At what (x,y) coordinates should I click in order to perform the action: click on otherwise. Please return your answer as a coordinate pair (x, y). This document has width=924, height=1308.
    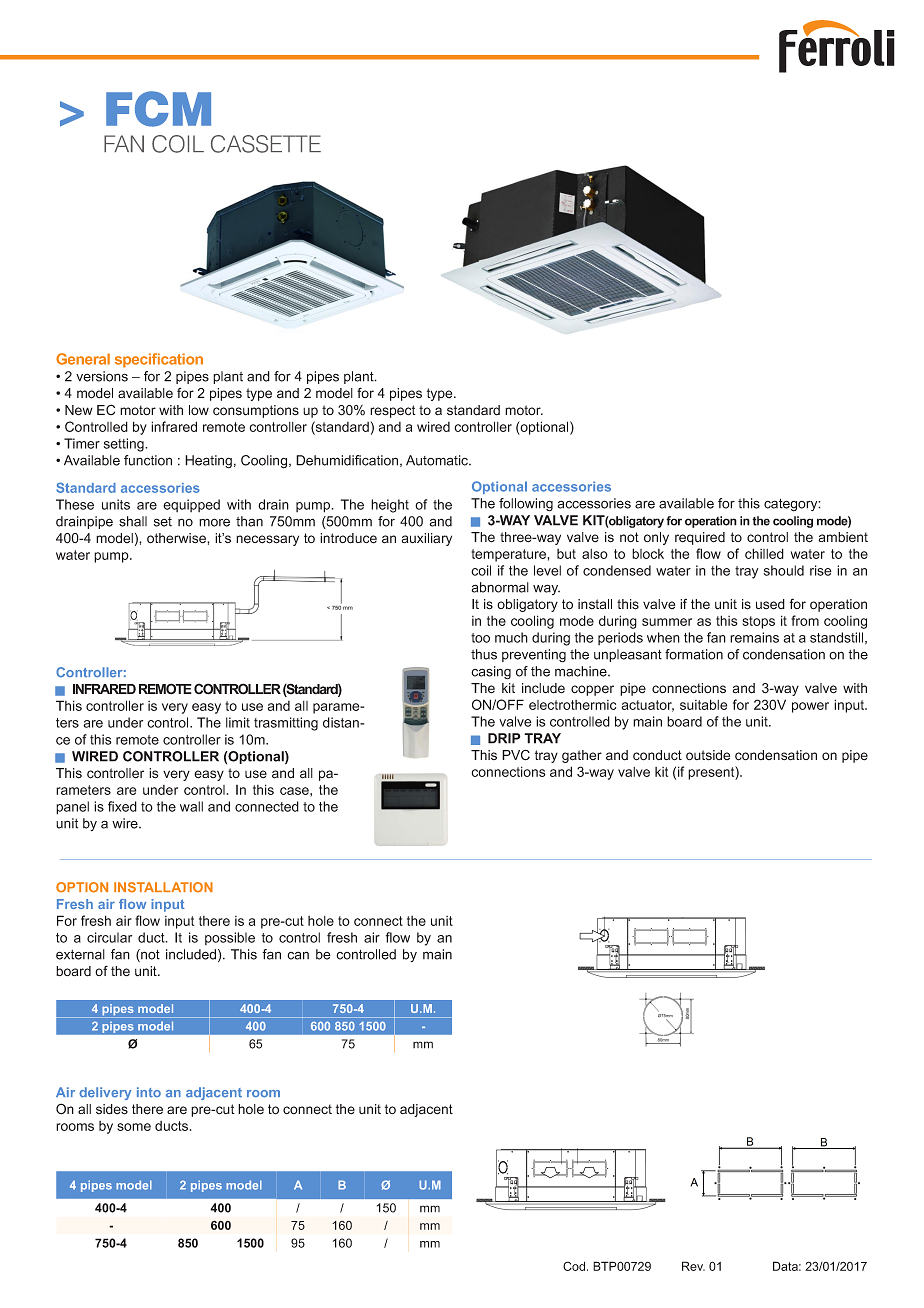
    Looking at the image, I should click on (177, 538).
